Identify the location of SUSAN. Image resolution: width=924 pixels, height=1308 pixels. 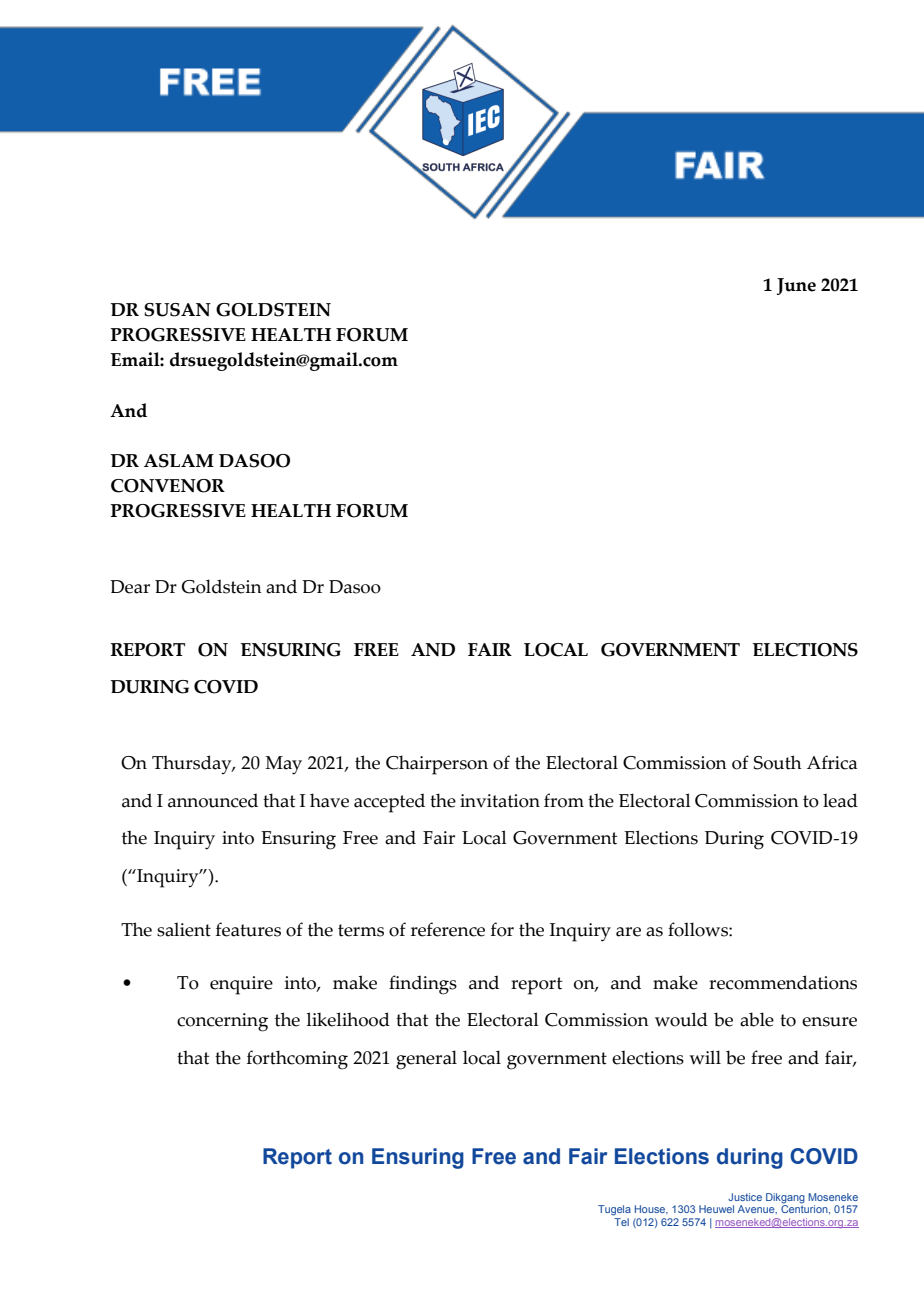
(177, 310).
